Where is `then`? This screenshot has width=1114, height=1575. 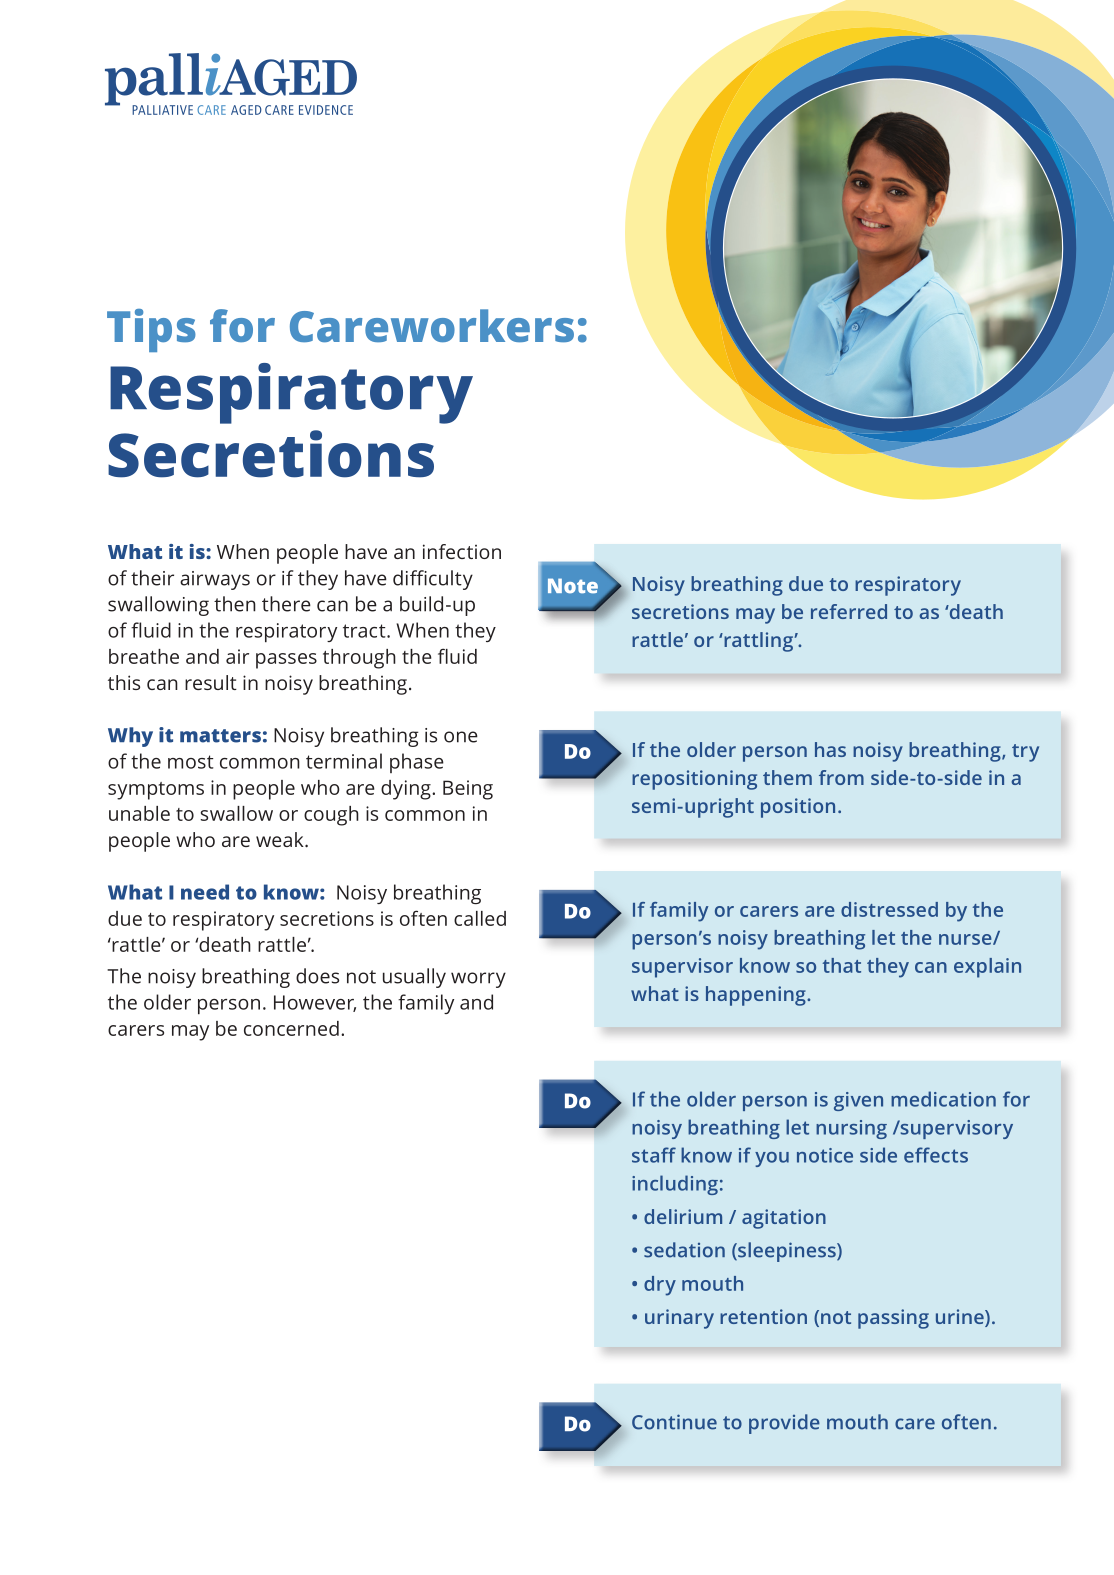 then is located at coordinates (235, 604).
